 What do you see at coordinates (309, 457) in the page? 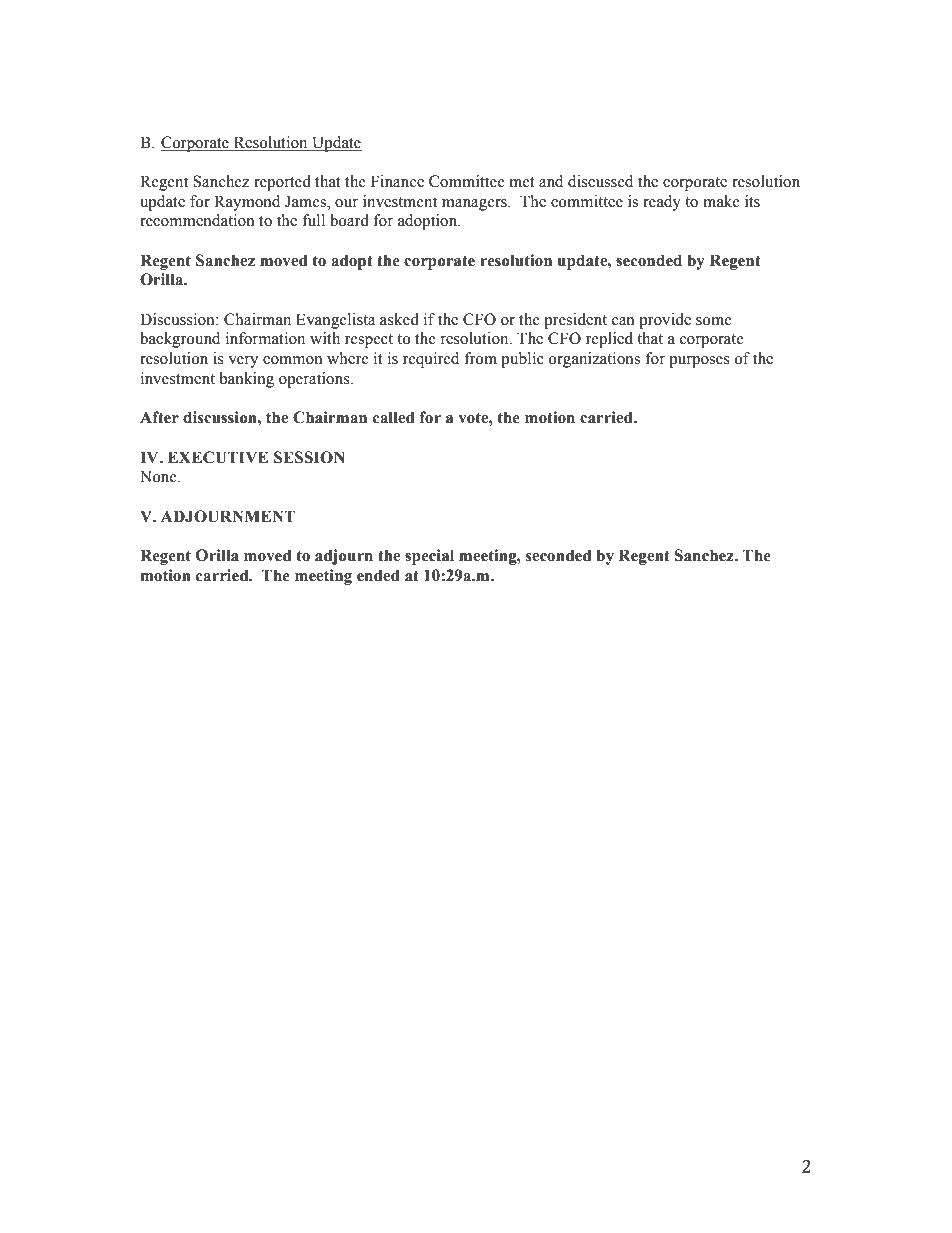
I see `SESSION` at bounding box center [309, 457].
